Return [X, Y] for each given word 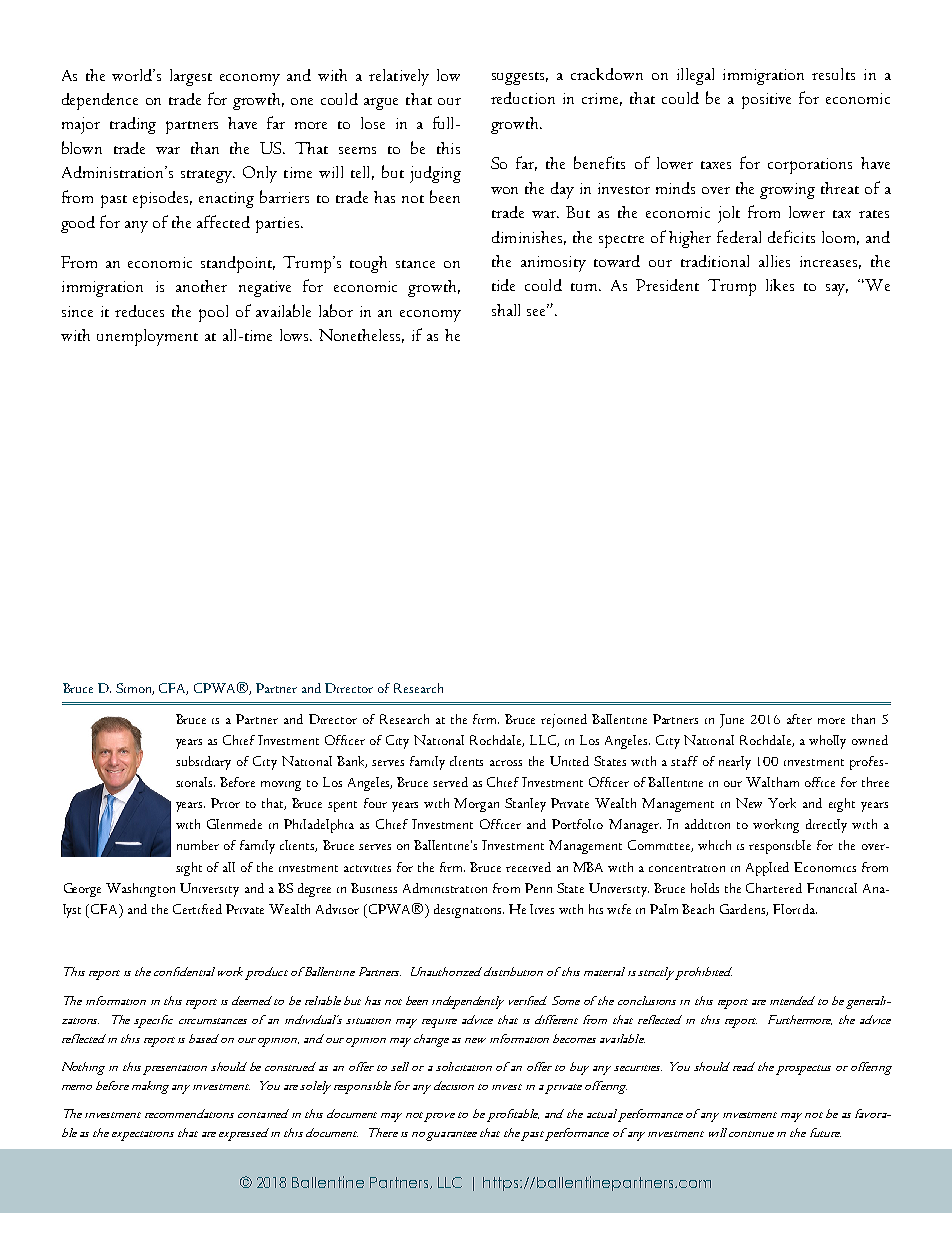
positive [766, 101]
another [201, 286]
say [837, 290]
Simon [135, 689]
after [799, 719]
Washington [140, 890]
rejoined [564, 721]
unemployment [147, 337]
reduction [523, 98]
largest [191, 77]
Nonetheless [361, 336]
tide [503, 285]
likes [780, 285]
